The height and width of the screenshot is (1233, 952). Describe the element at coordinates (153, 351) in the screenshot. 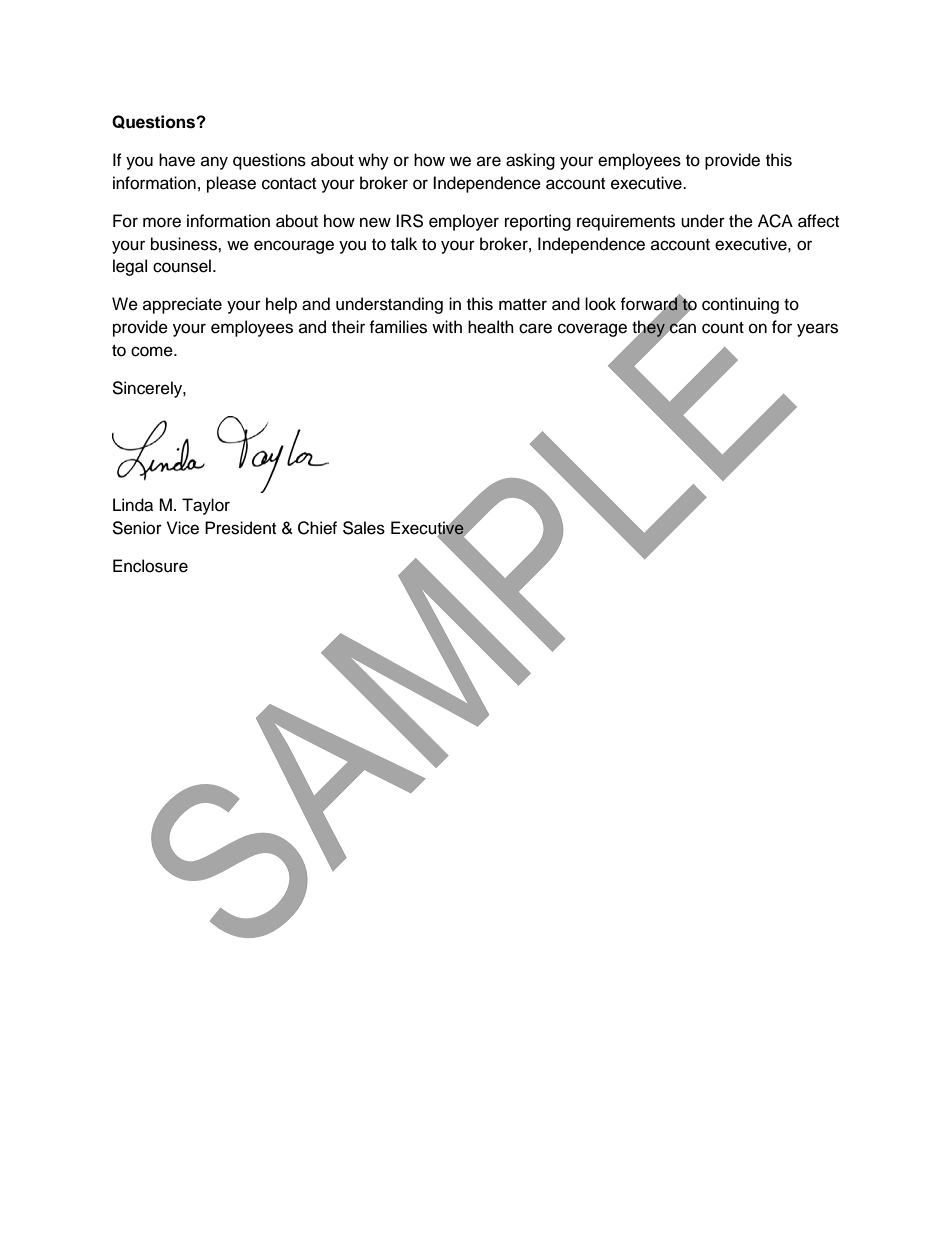

I see `come` at that location.
